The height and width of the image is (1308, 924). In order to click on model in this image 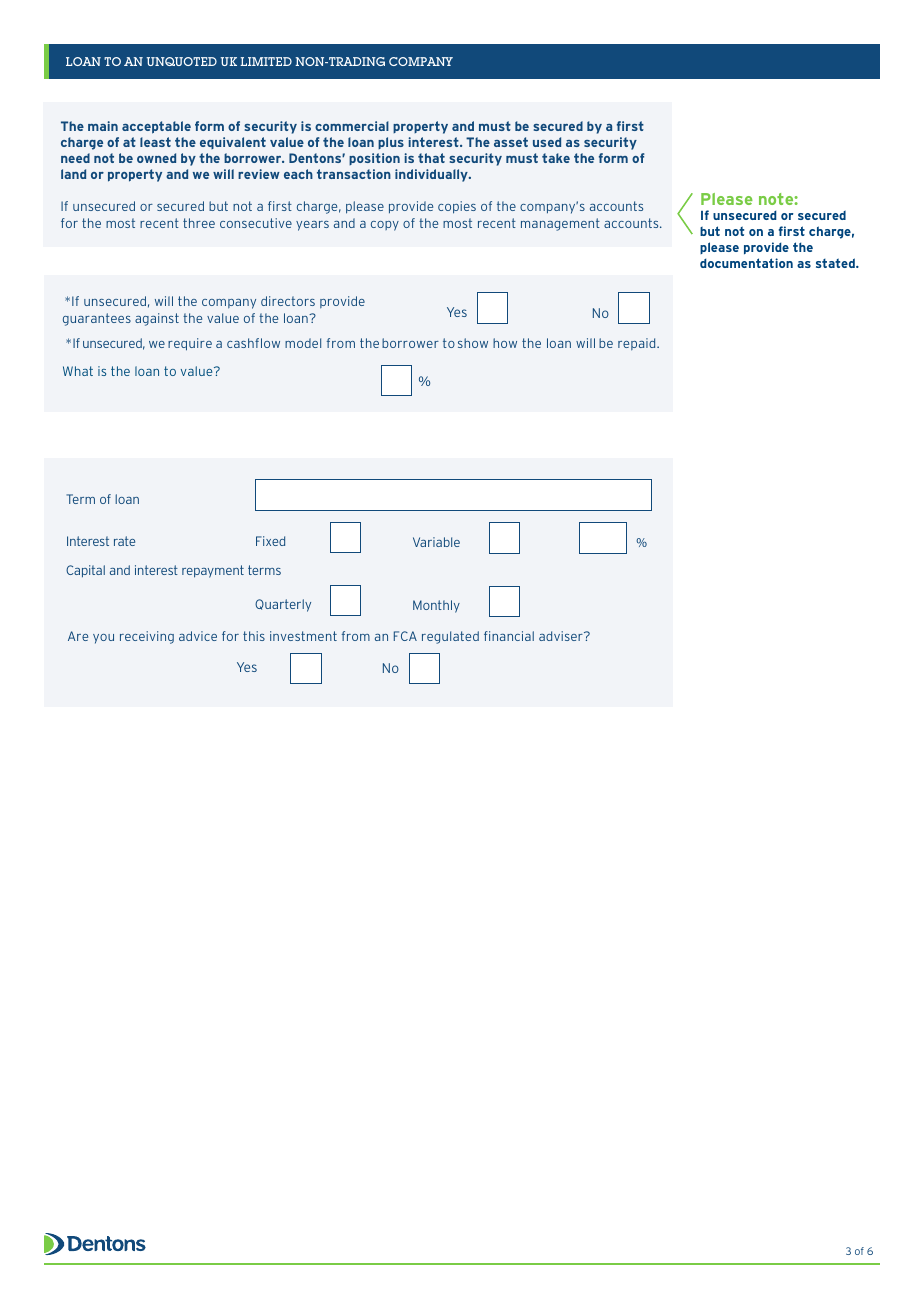, I will do `click(303, 343)`.
